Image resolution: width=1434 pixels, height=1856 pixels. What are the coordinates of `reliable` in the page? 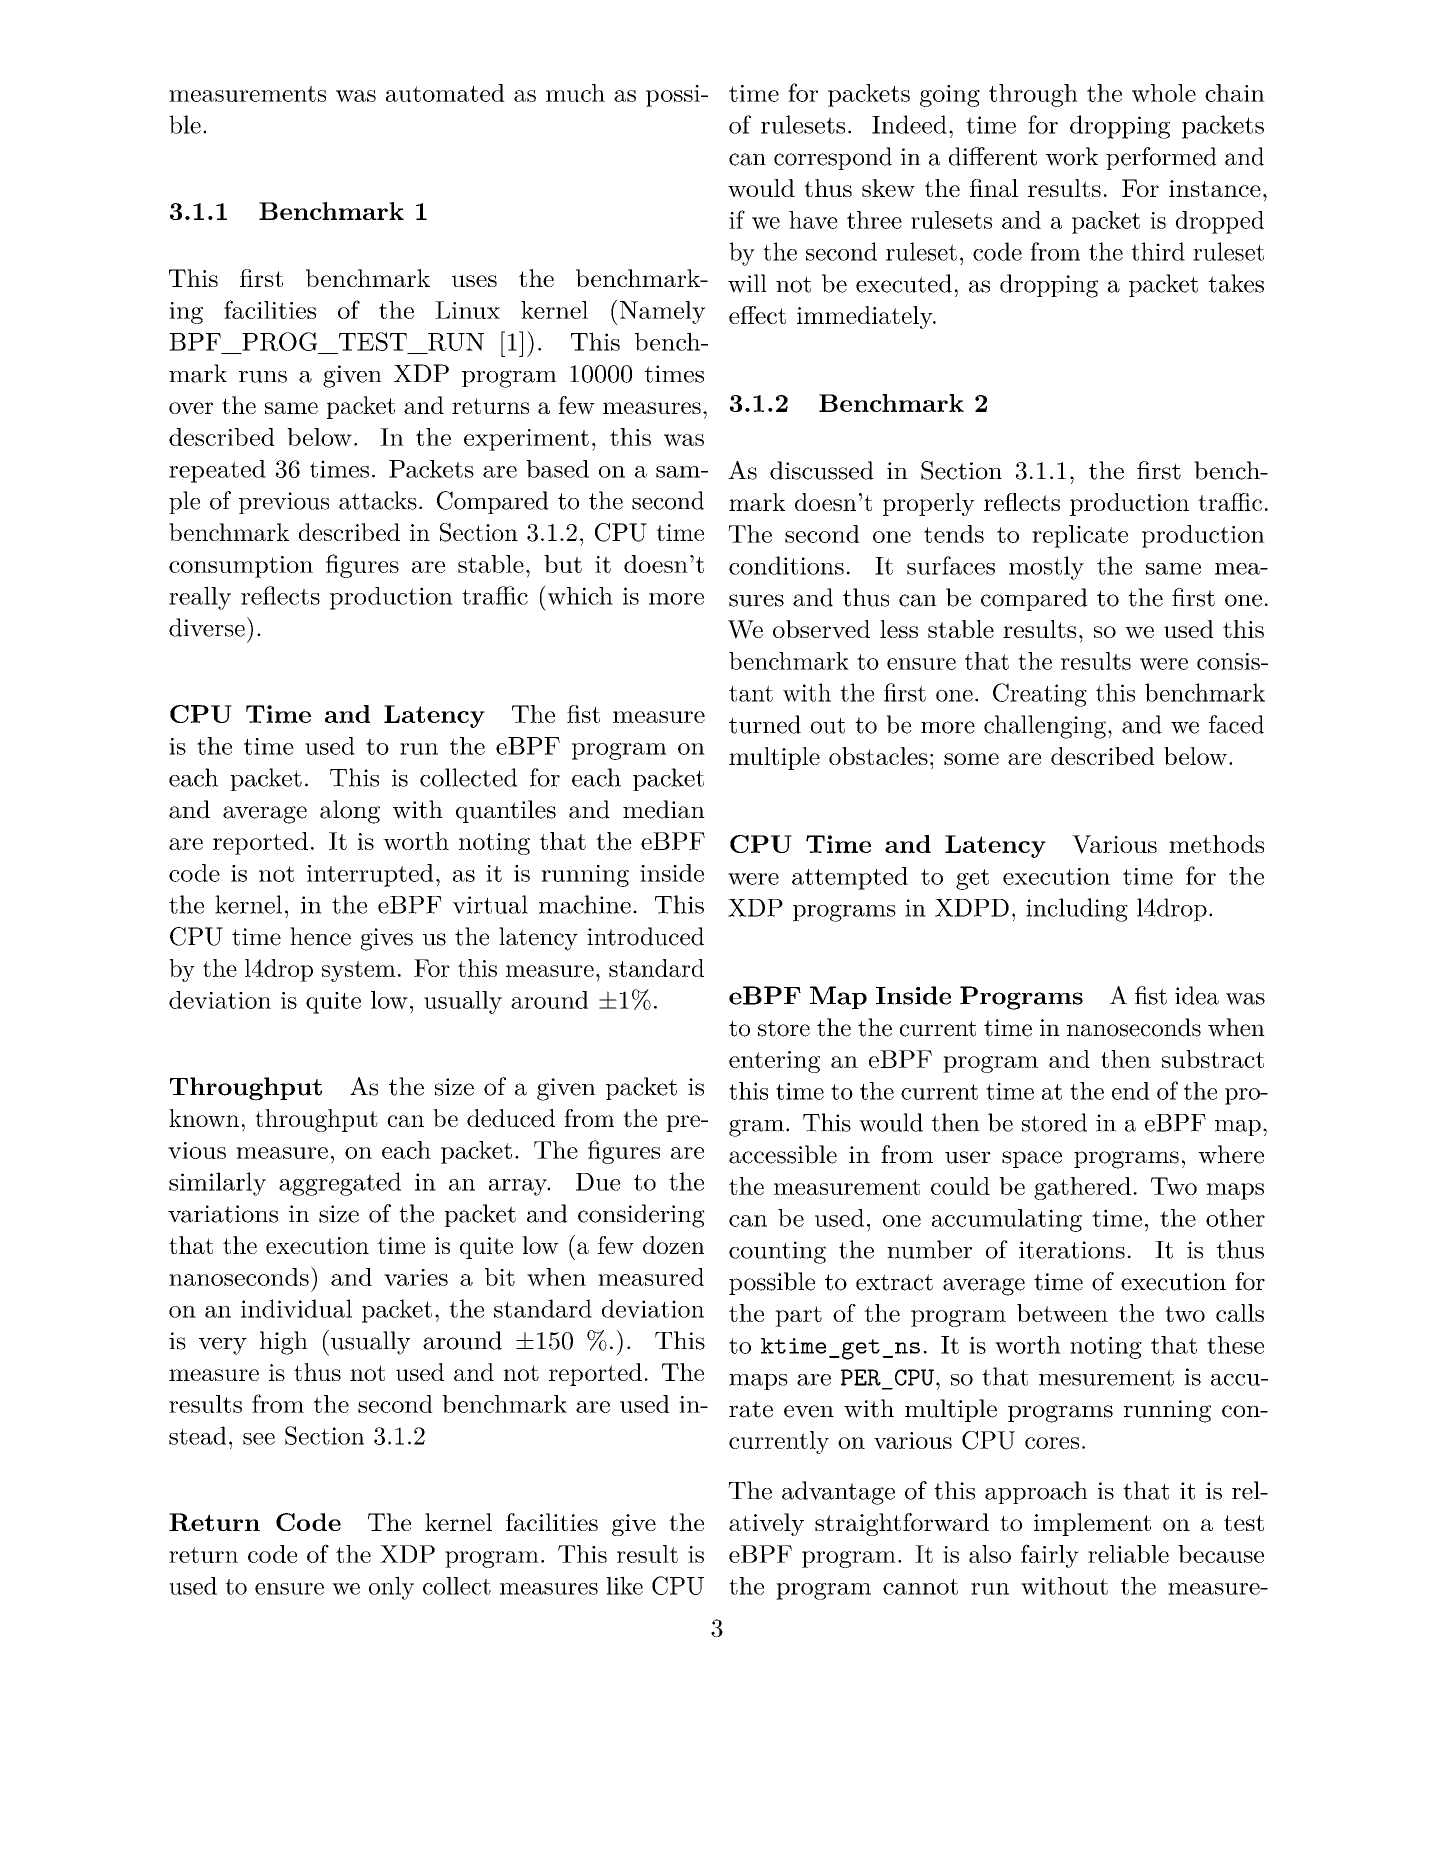 It's located at (1128, 1554).
